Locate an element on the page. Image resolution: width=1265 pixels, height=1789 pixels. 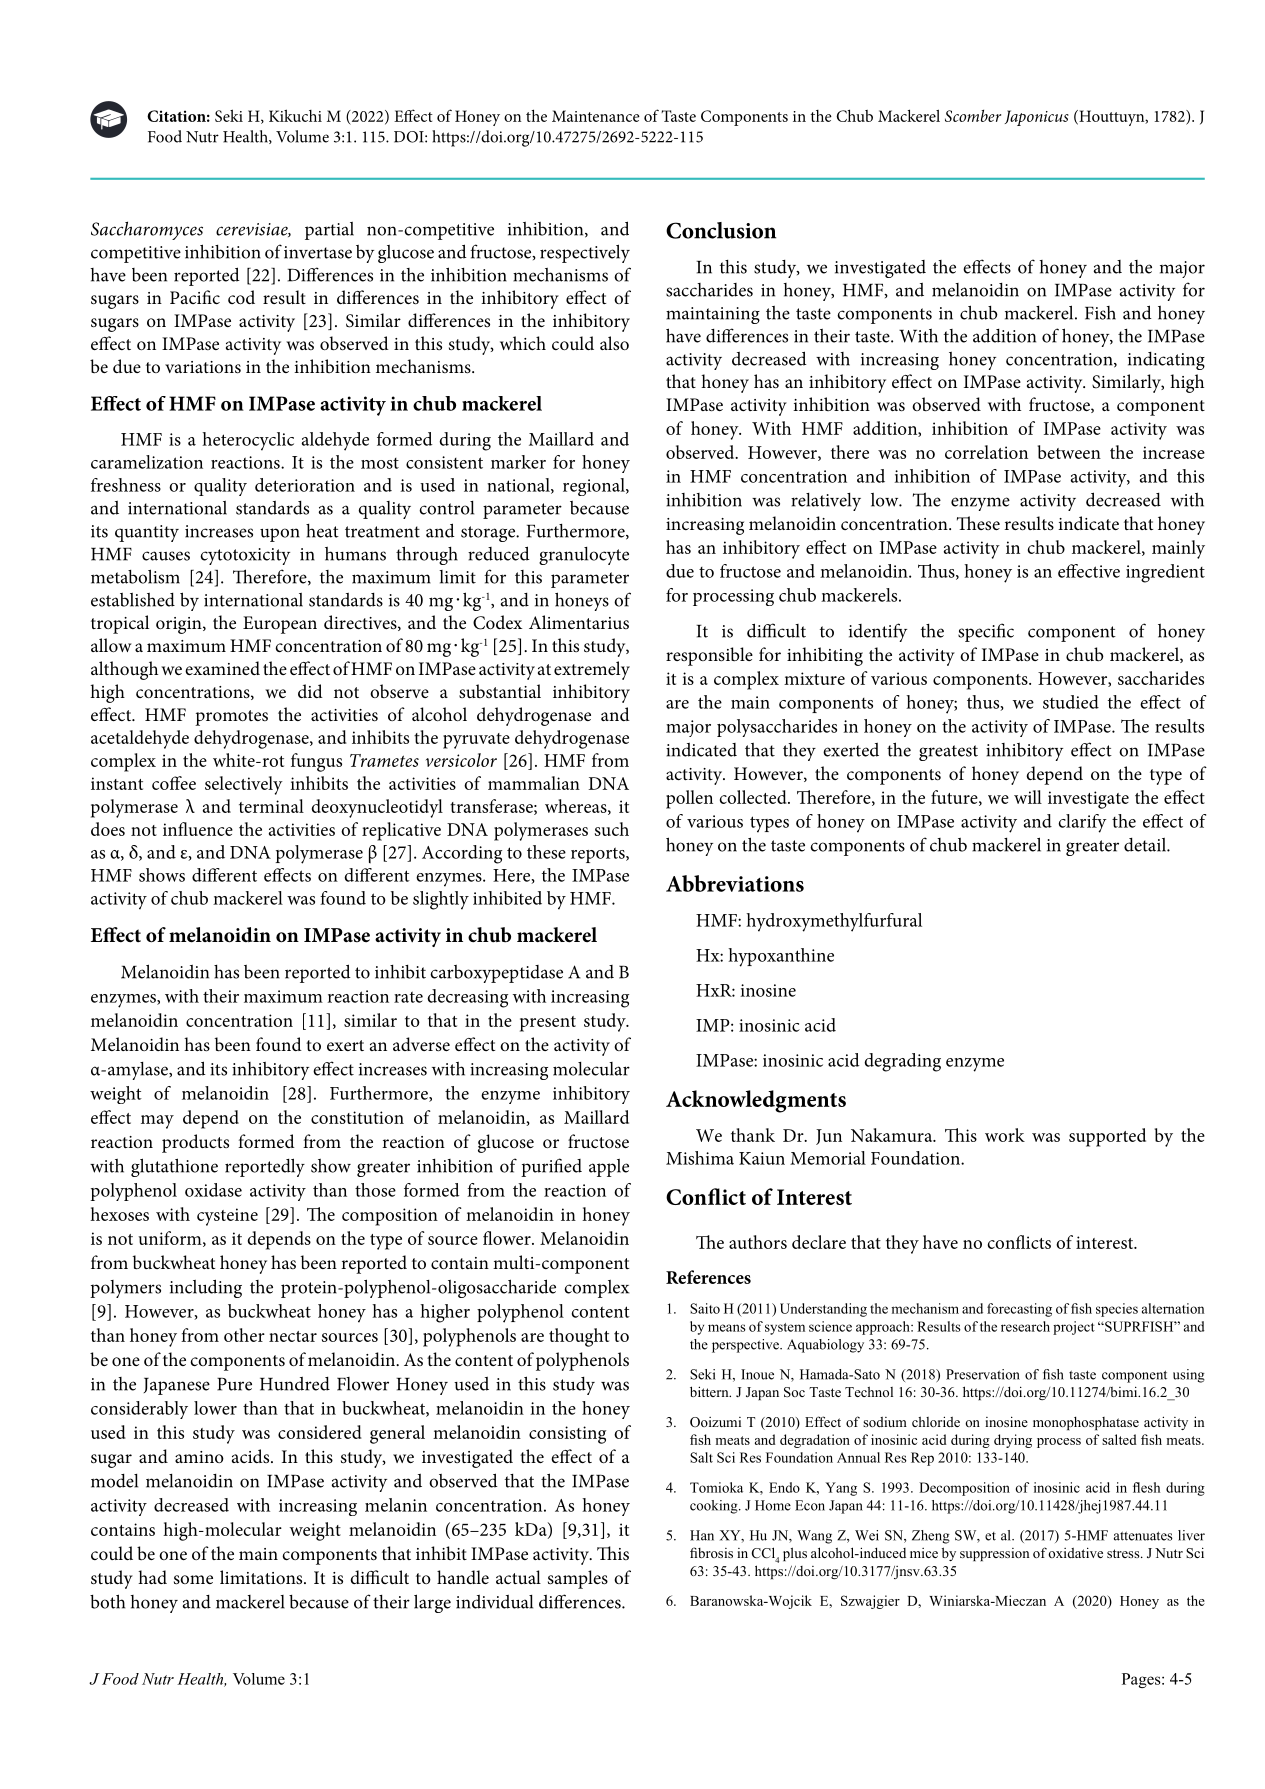
Kikuchi is located at coordinates (295, 115).
